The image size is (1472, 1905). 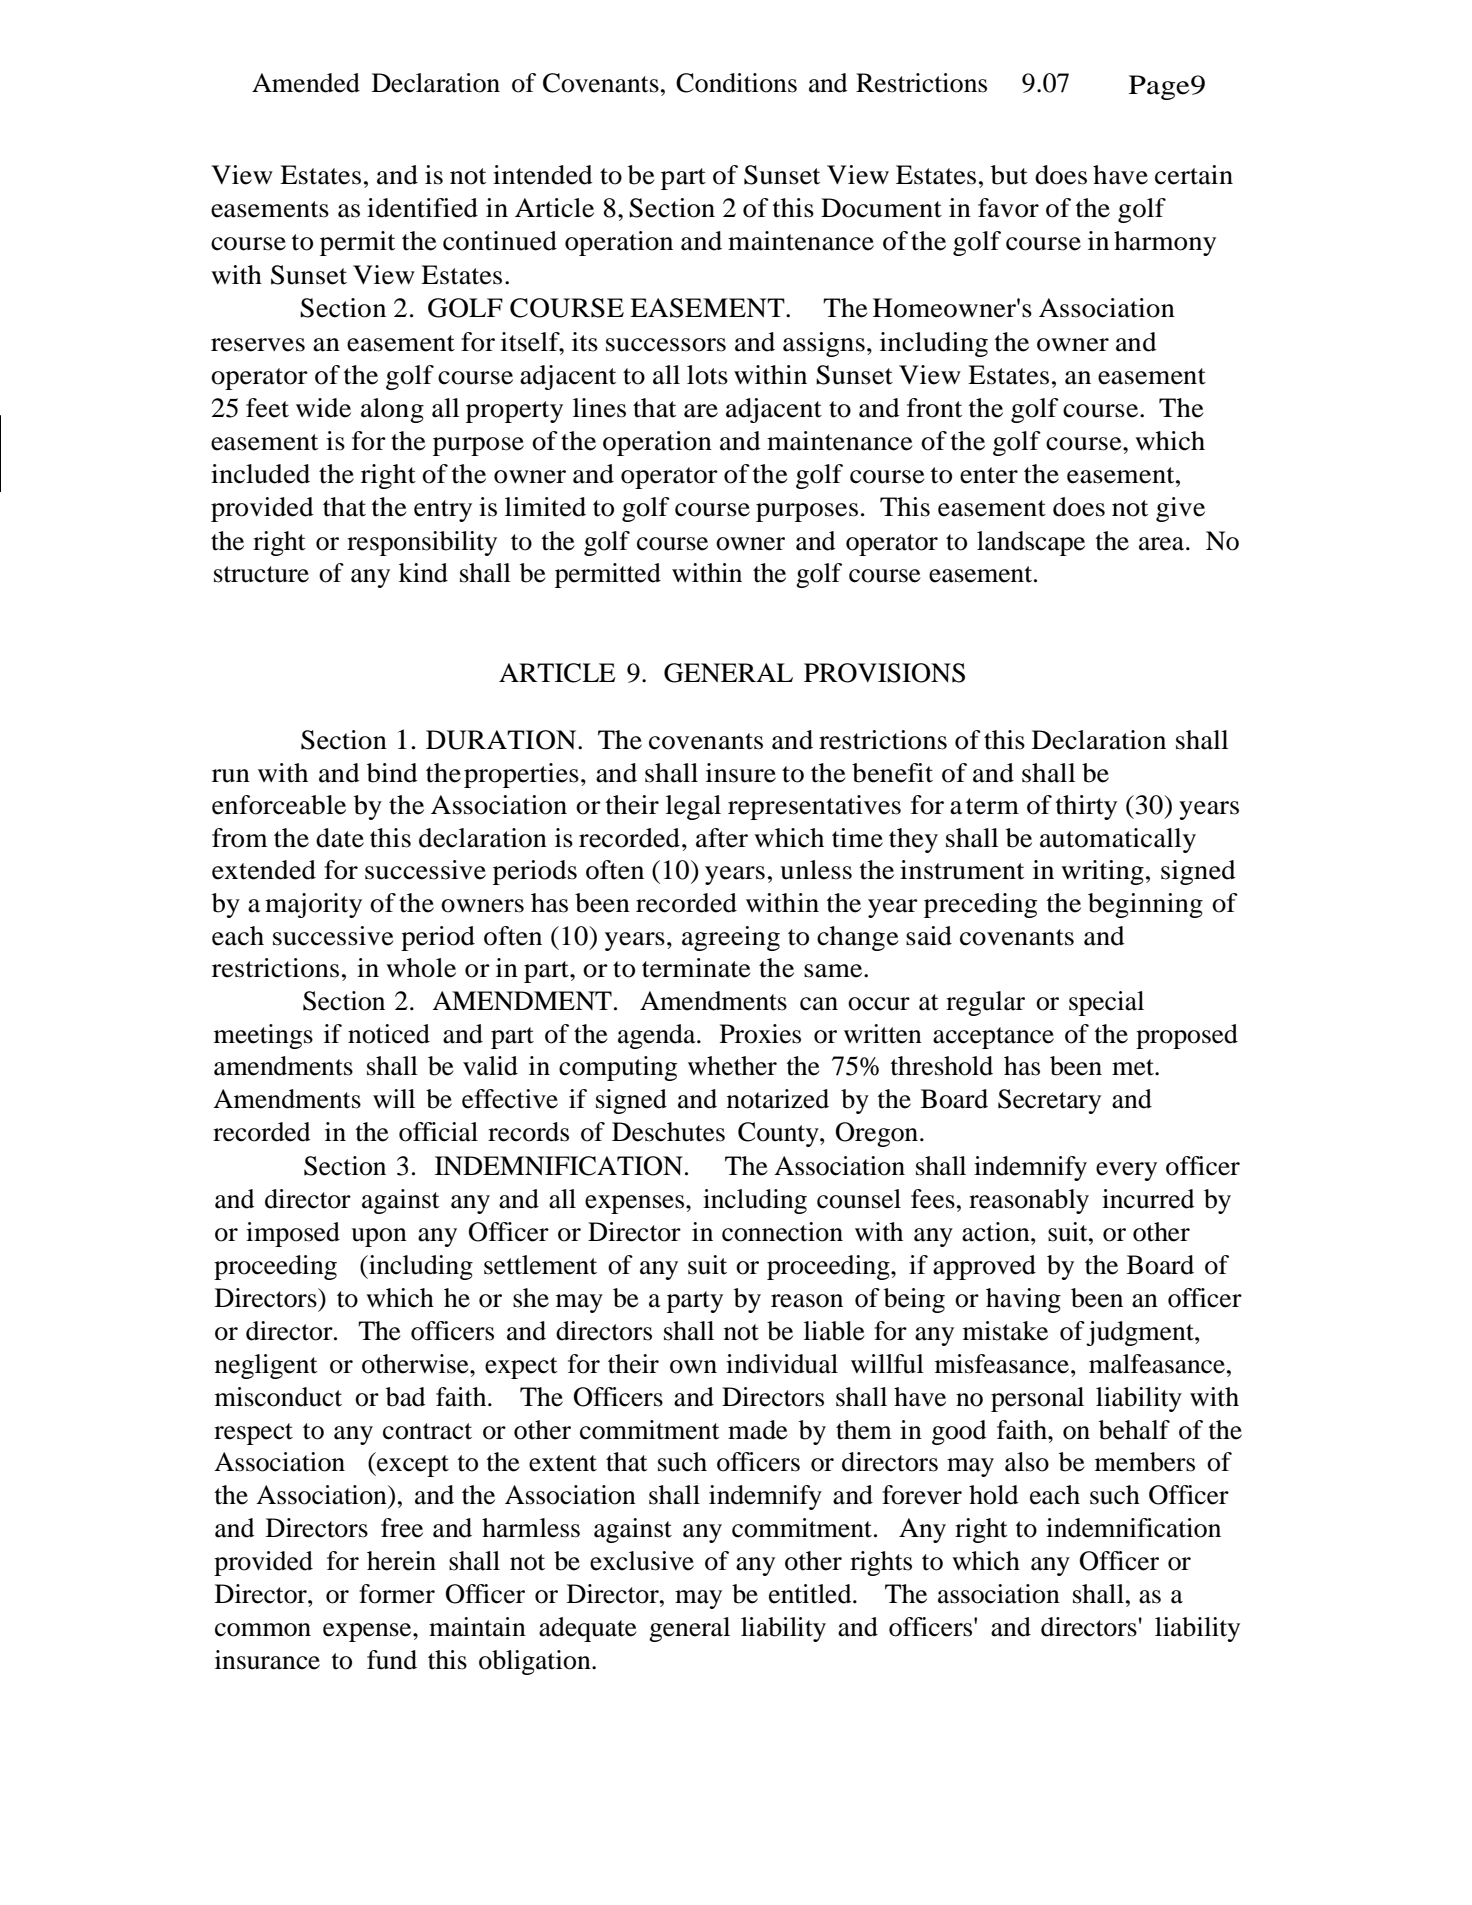 I want to click on action, so click(x=997, y=1232).
